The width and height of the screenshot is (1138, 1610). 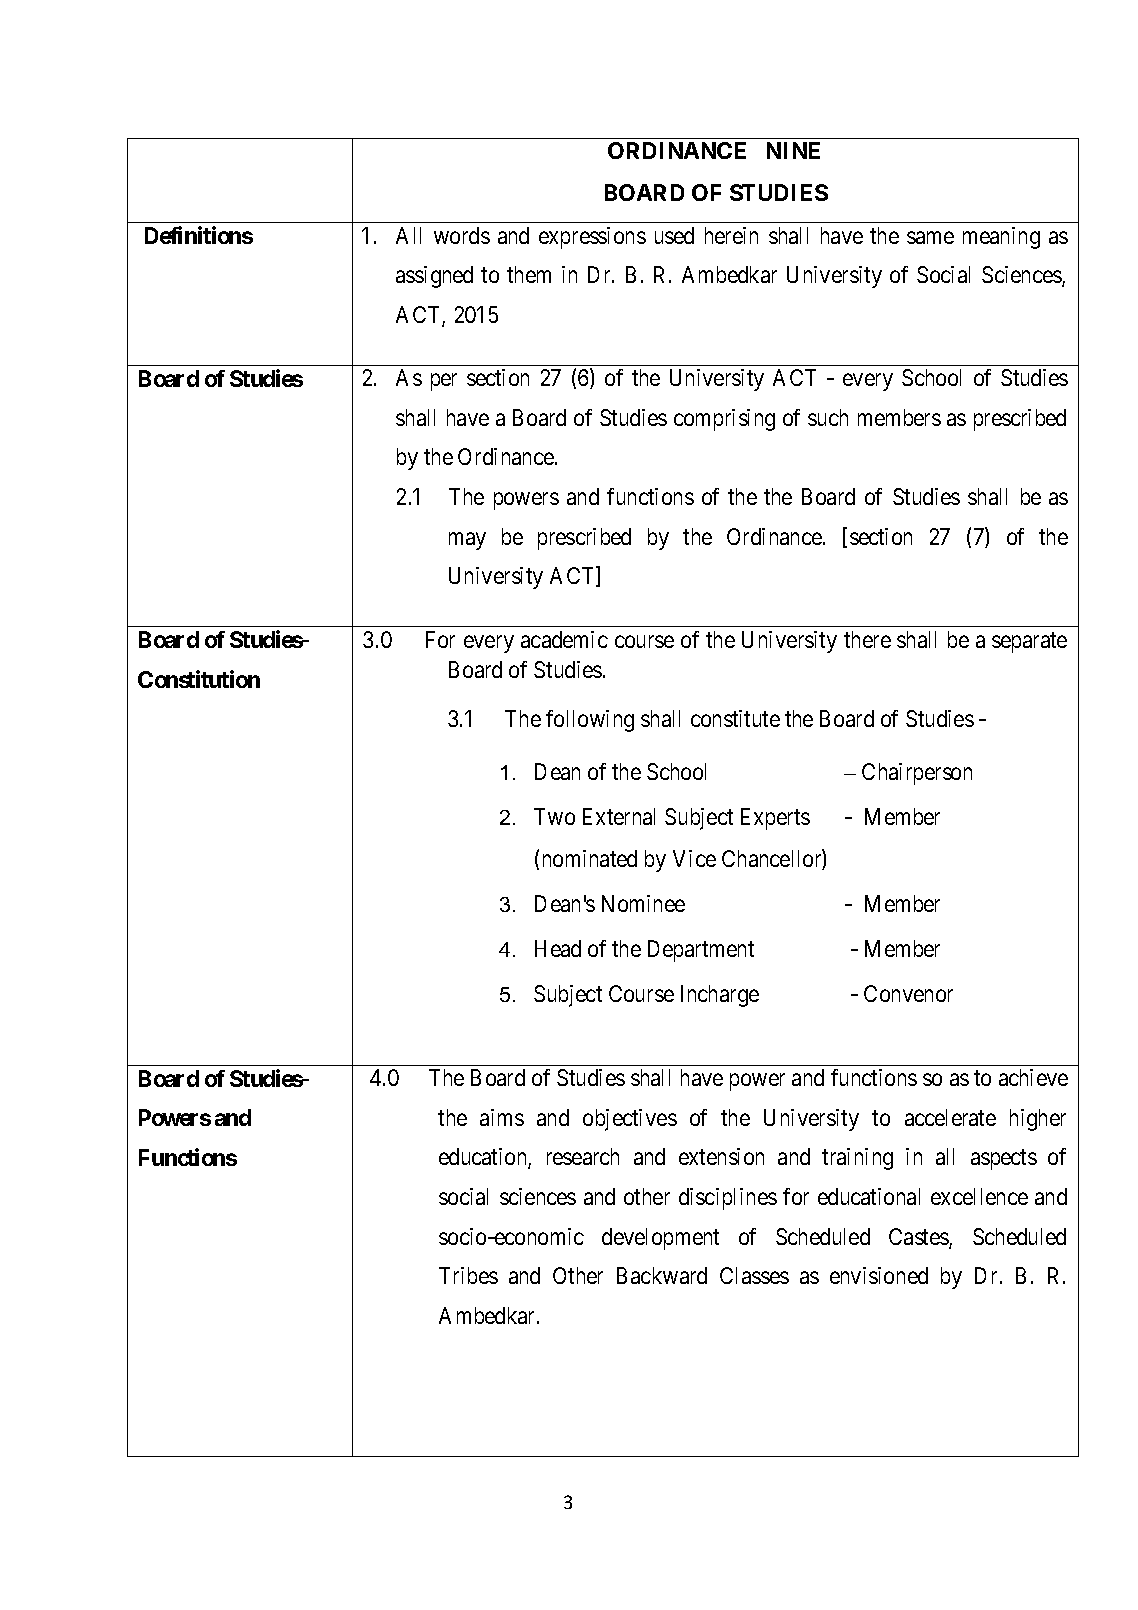 What do you see at coordinates (754, 1275) in the screenshot?
I see `Classes` at bounding box center [754, 1275].
